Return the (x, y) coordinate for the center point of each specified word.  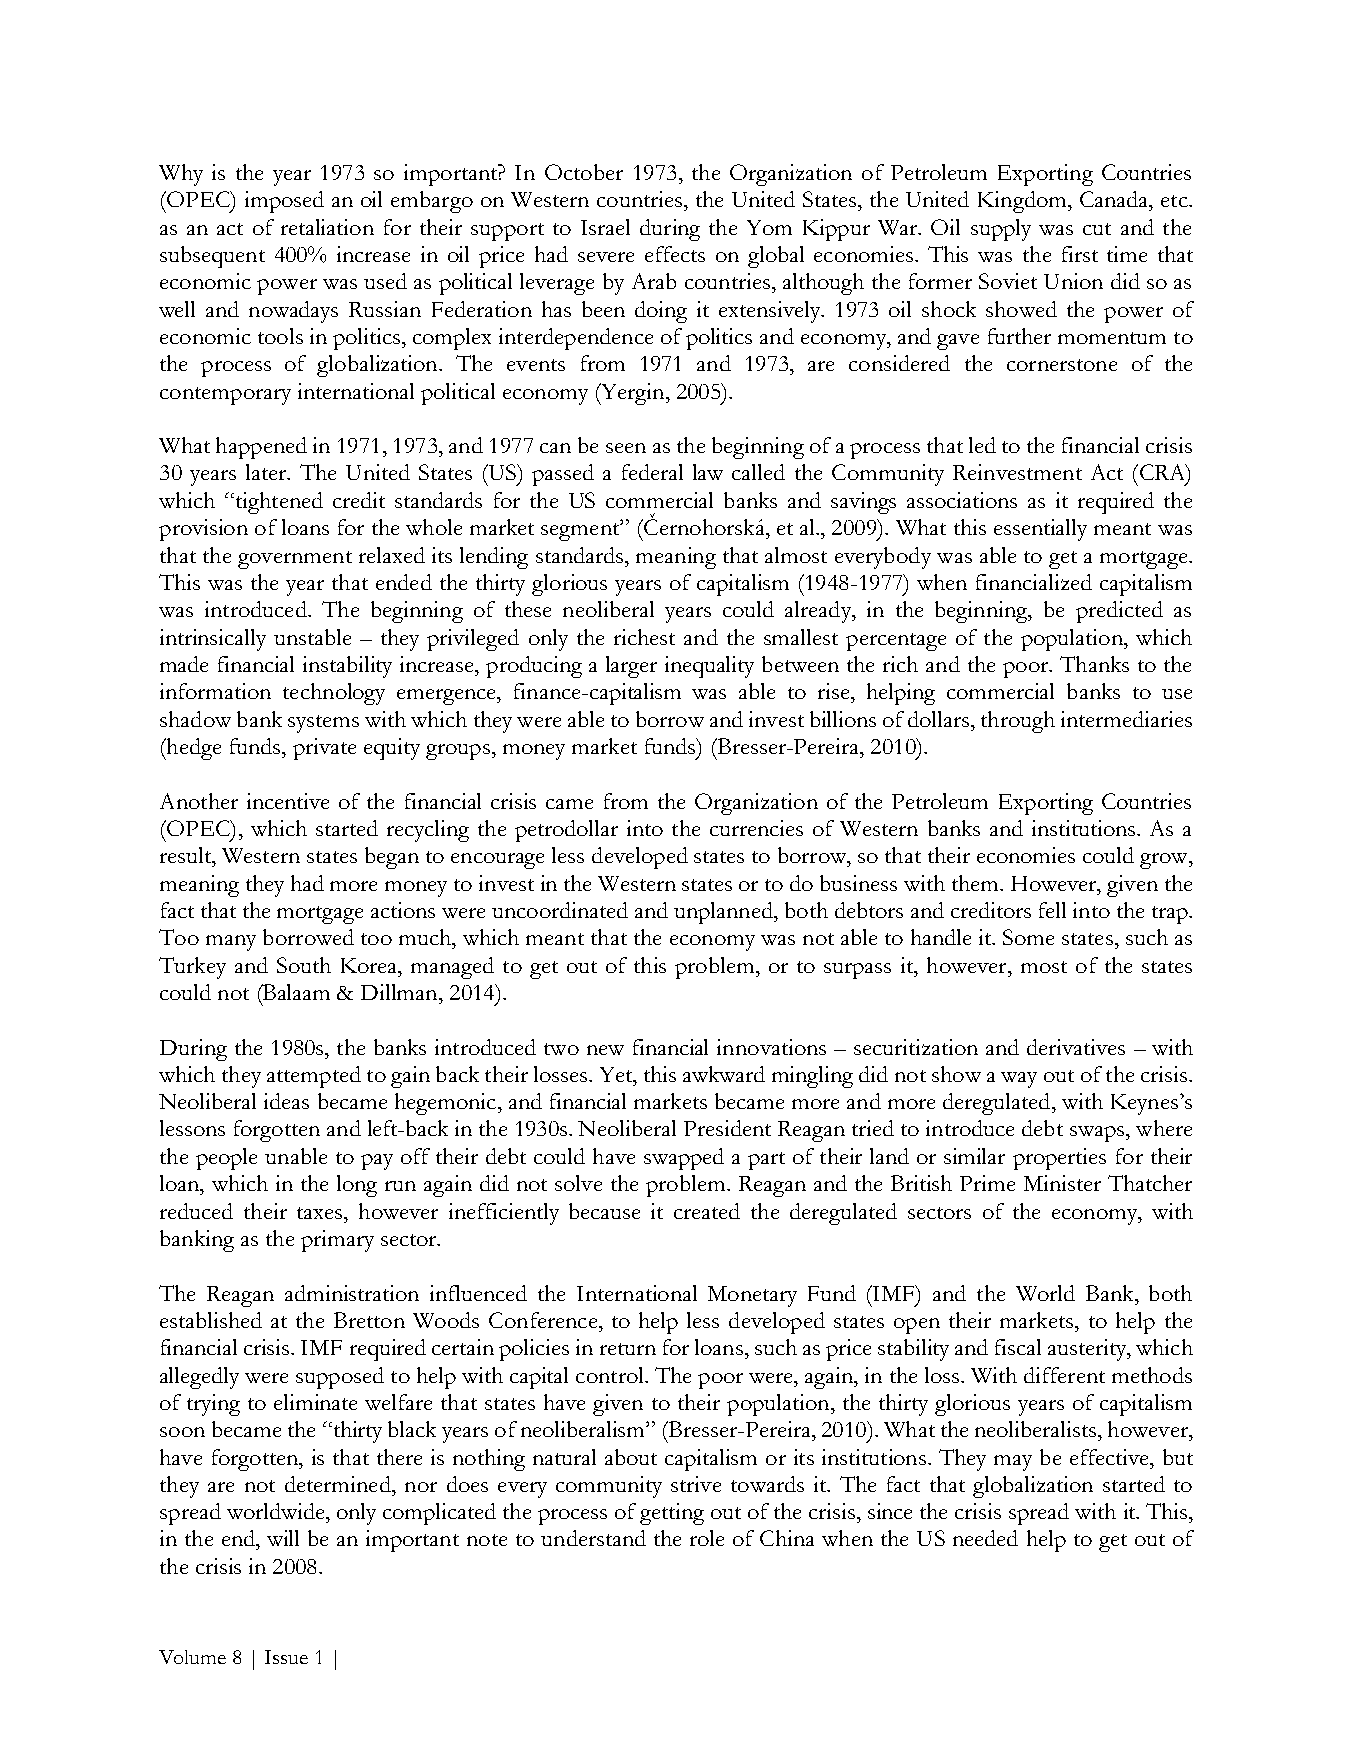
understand (593, 1538)
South (304, 965)
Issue (286, 1657)
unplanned (724, 913)
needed (985, 1538)
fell (1052, 910)
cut (1097, 229)
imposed (284, 202)
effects (675, 254)
